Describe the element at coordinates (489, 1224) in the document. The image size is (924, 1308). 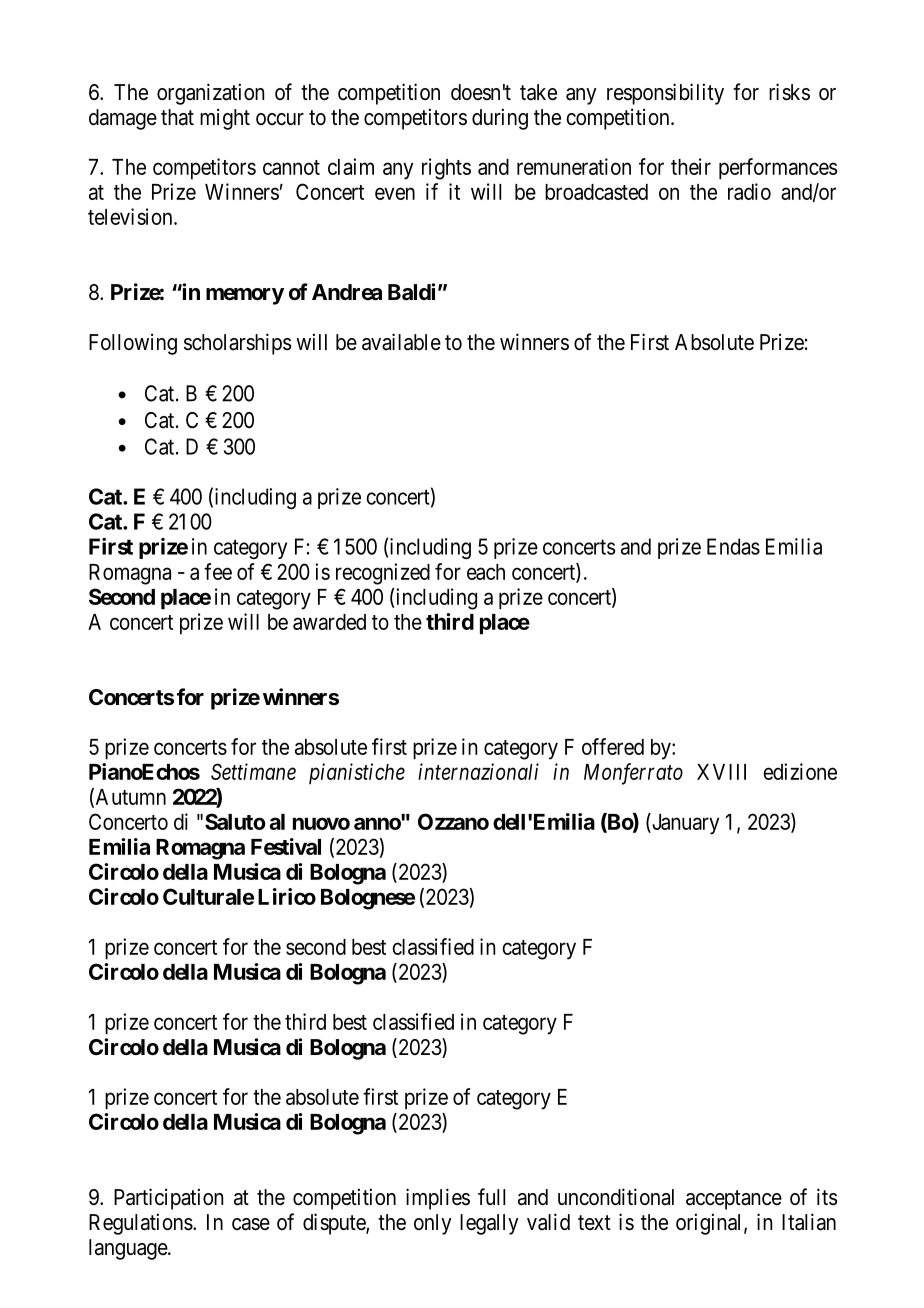
I see `legally` at that location.
